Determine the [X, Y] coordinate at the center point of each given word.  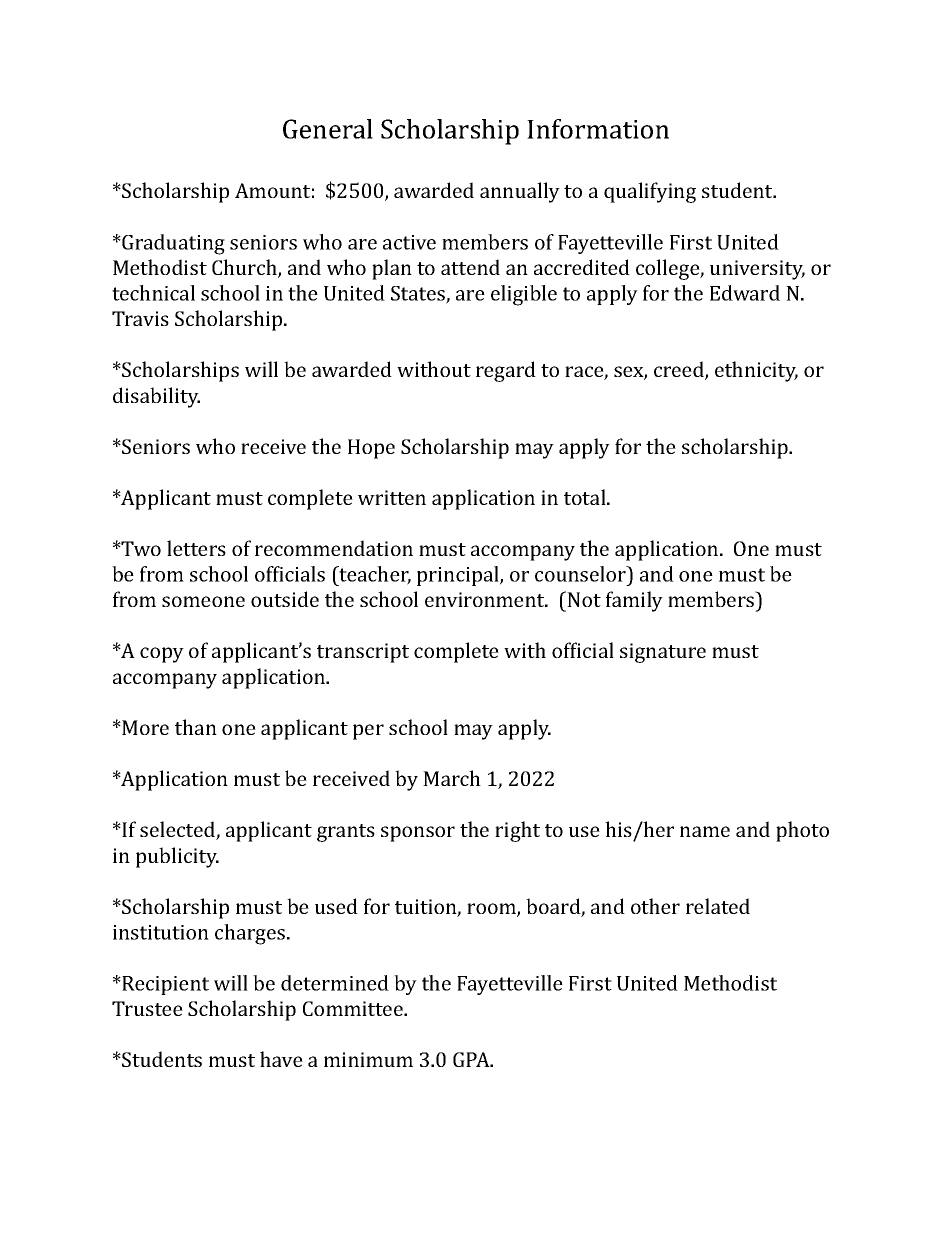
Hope [371, 449]
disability [156, 397]
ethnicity [756, 371]
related [718, 906]
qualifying [650, 192]
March [452, 778]
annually [520, 192]
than [196, 727]
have [281, 1059]
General [328, 129]
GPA [472, 1059]
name [705, 831]
